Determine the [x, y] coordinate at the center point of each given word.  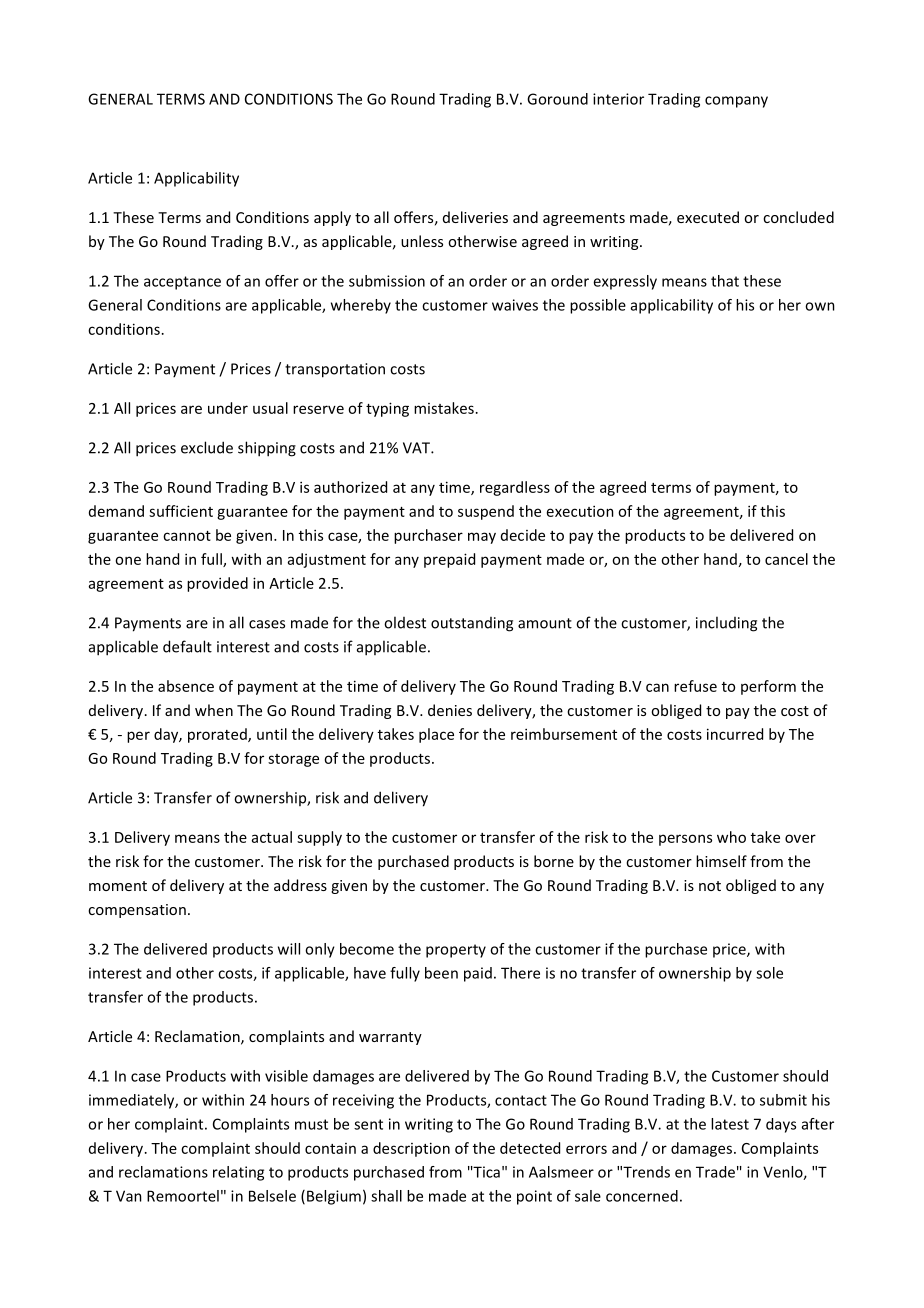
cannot [187, 536]
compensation [137, 911]
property [456, 951]
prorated [218, 735]
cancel [786, 559]
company [736, 102]
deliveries [475, 217]
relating [238, 1173]
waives [515, 305]
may [482, 538]
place [436, 735]
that [725, 281]
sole [769, 973]
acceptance [182, 283]
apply [332, 218]
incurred [735, 734]
